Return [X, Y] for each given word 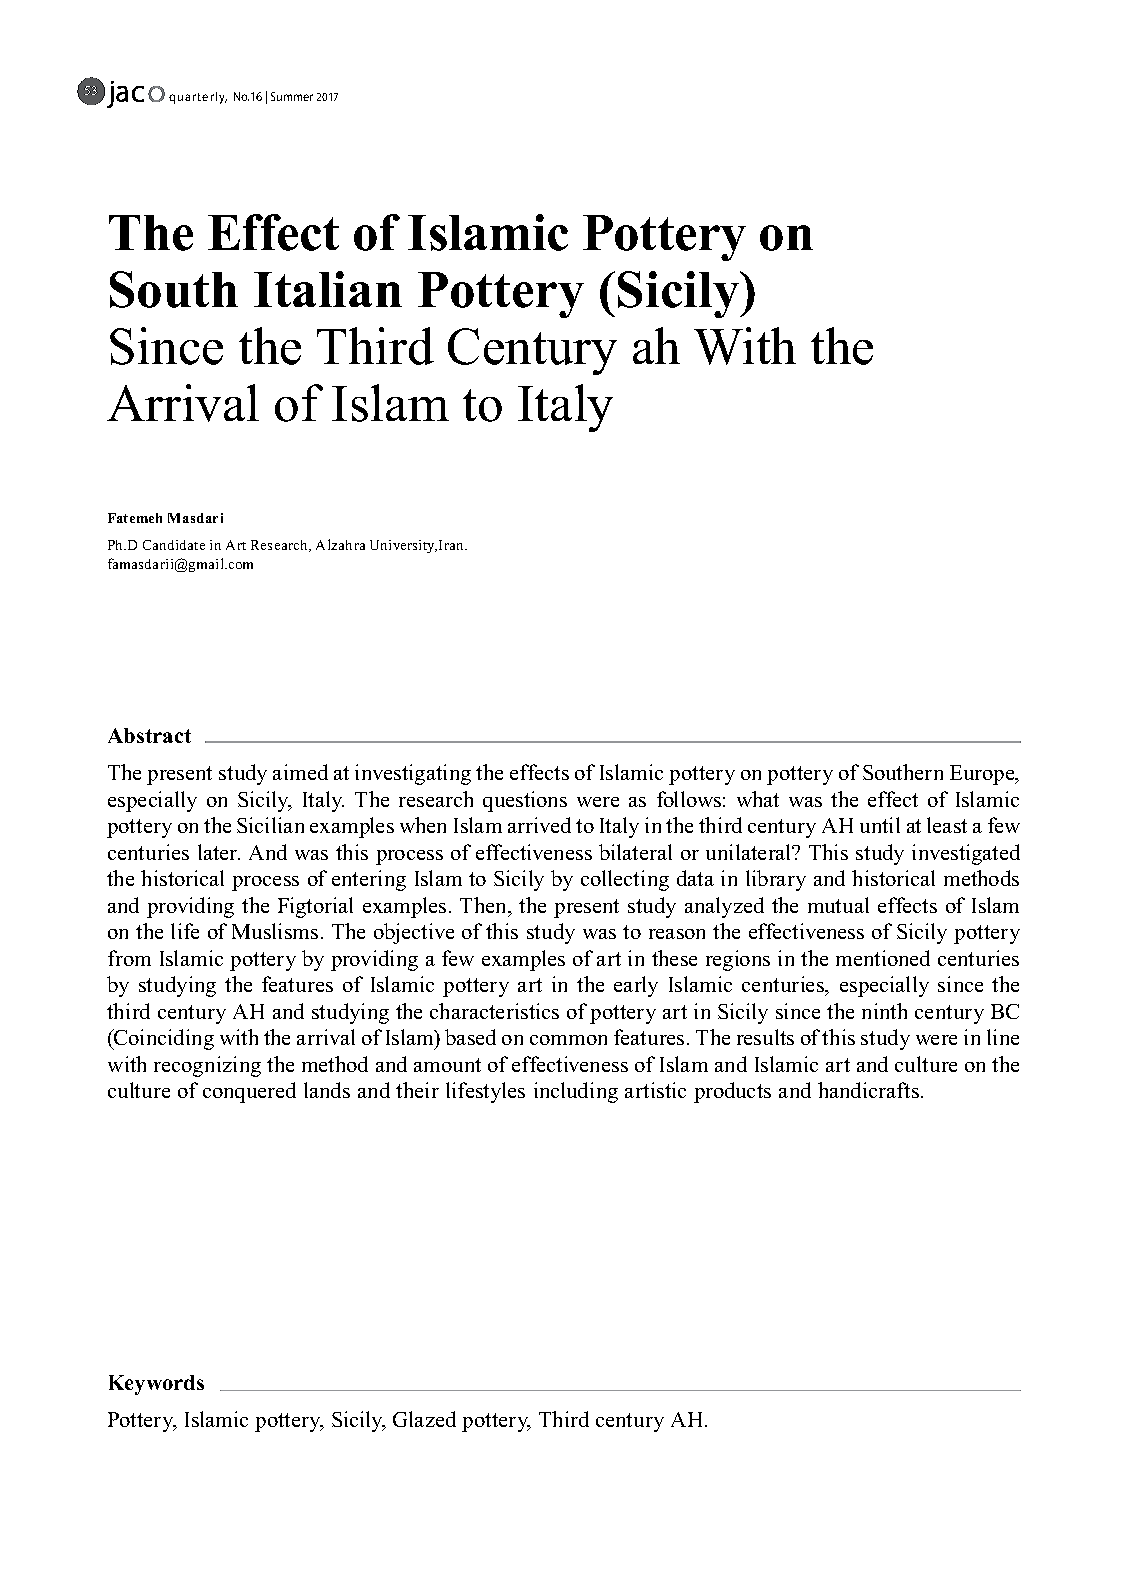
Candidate [174, 545]
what [758, 799]
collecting [625, 880]
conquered [249, 1092]
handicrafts [870, 1090]
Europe [983, 775]
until [880, 825]
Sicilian [270, 825]
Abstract [149, 735]
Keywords [156, 1385]
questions [525, 801]
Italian [328, 289]
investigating [413, 774]
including [576, 1092]
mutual [838, 905]
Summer [292, 96]
